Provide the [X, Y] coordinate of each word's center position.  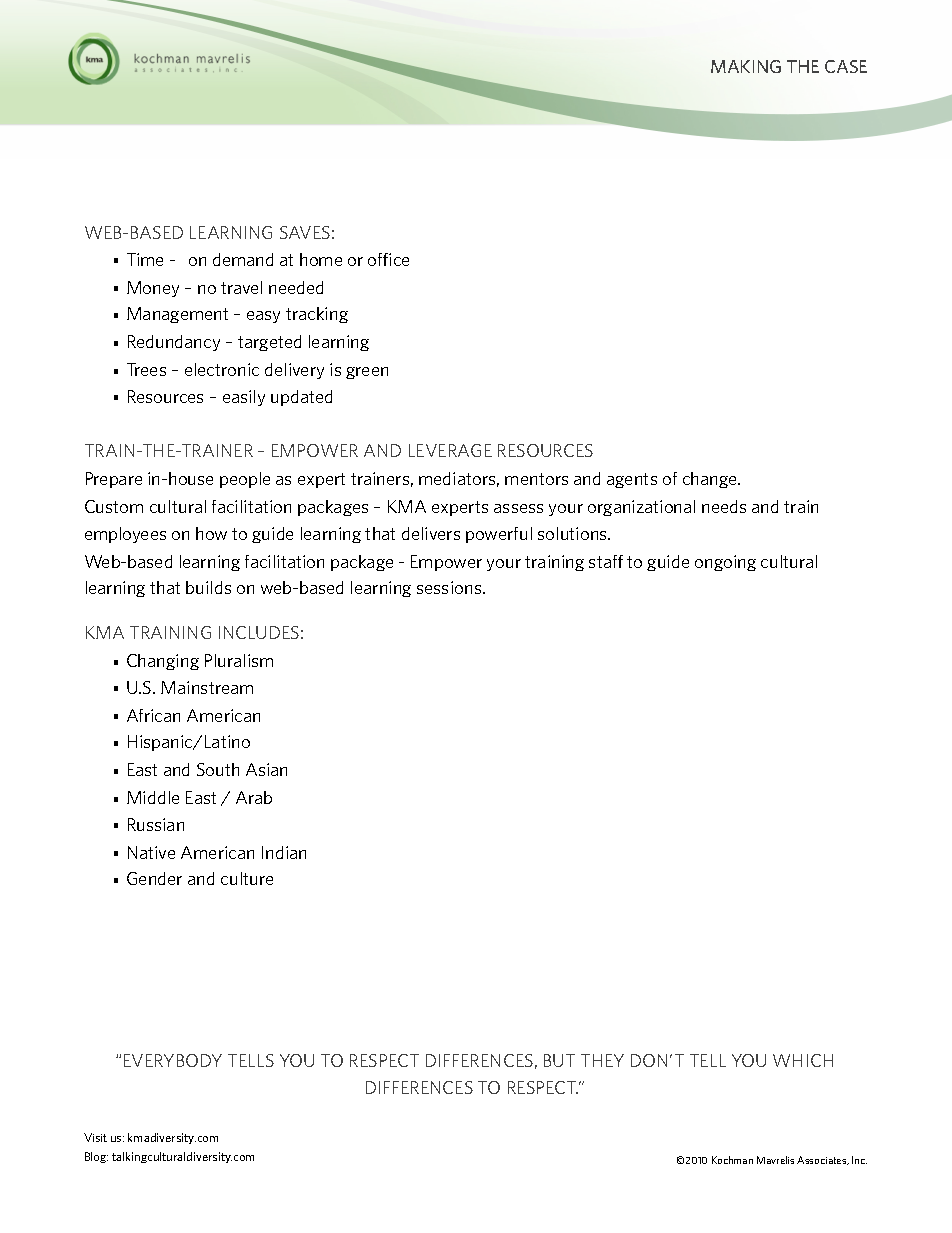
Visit [95, 1137]
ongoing [725, 563]
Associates [823, 1160]
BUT [559, 1060]
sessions [450, 587]
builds [208, 587]
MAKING [746, 66]
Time [145, 259]
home [321, 259]
